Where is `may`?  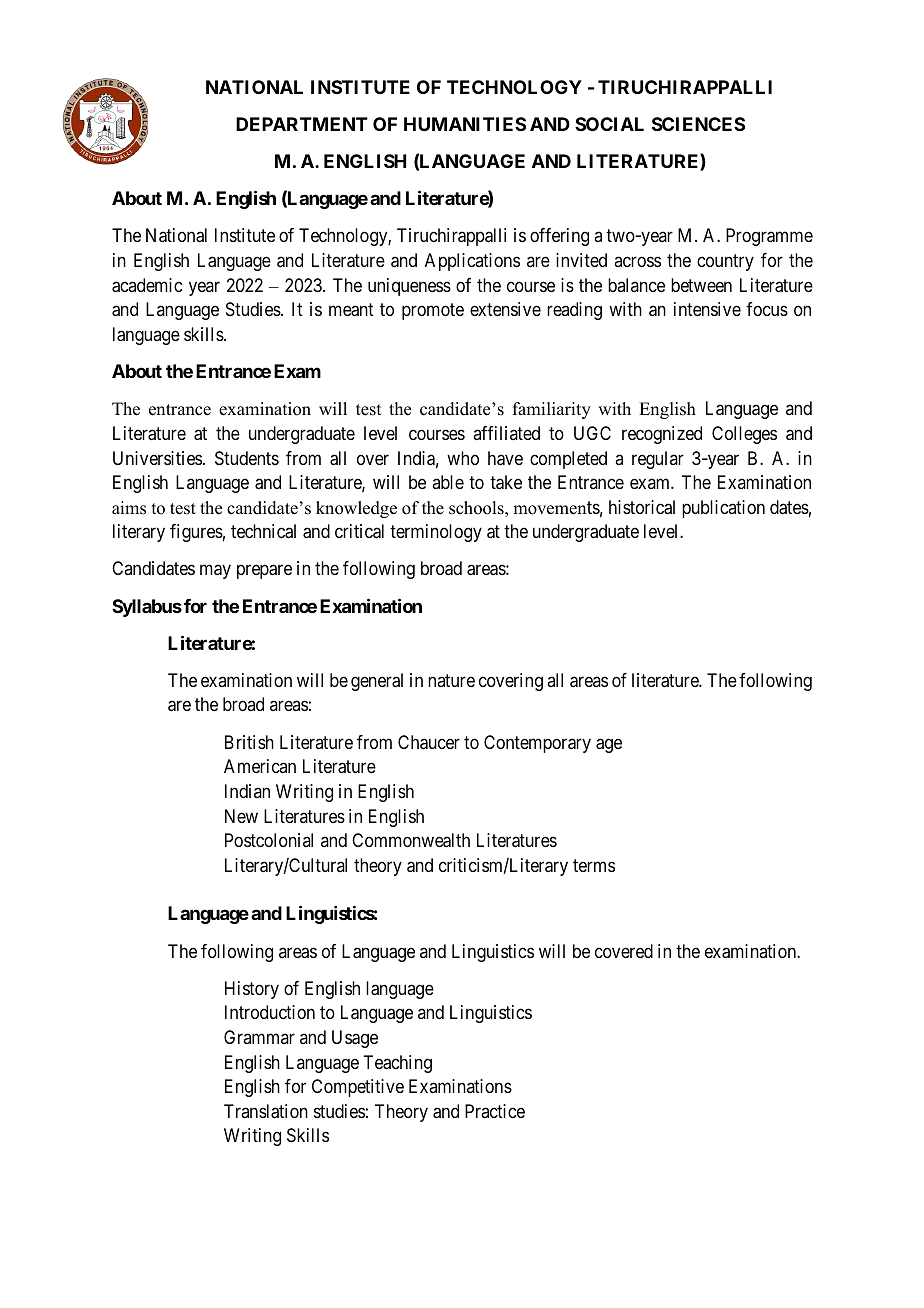
may is located at coordinates (215, 572).
